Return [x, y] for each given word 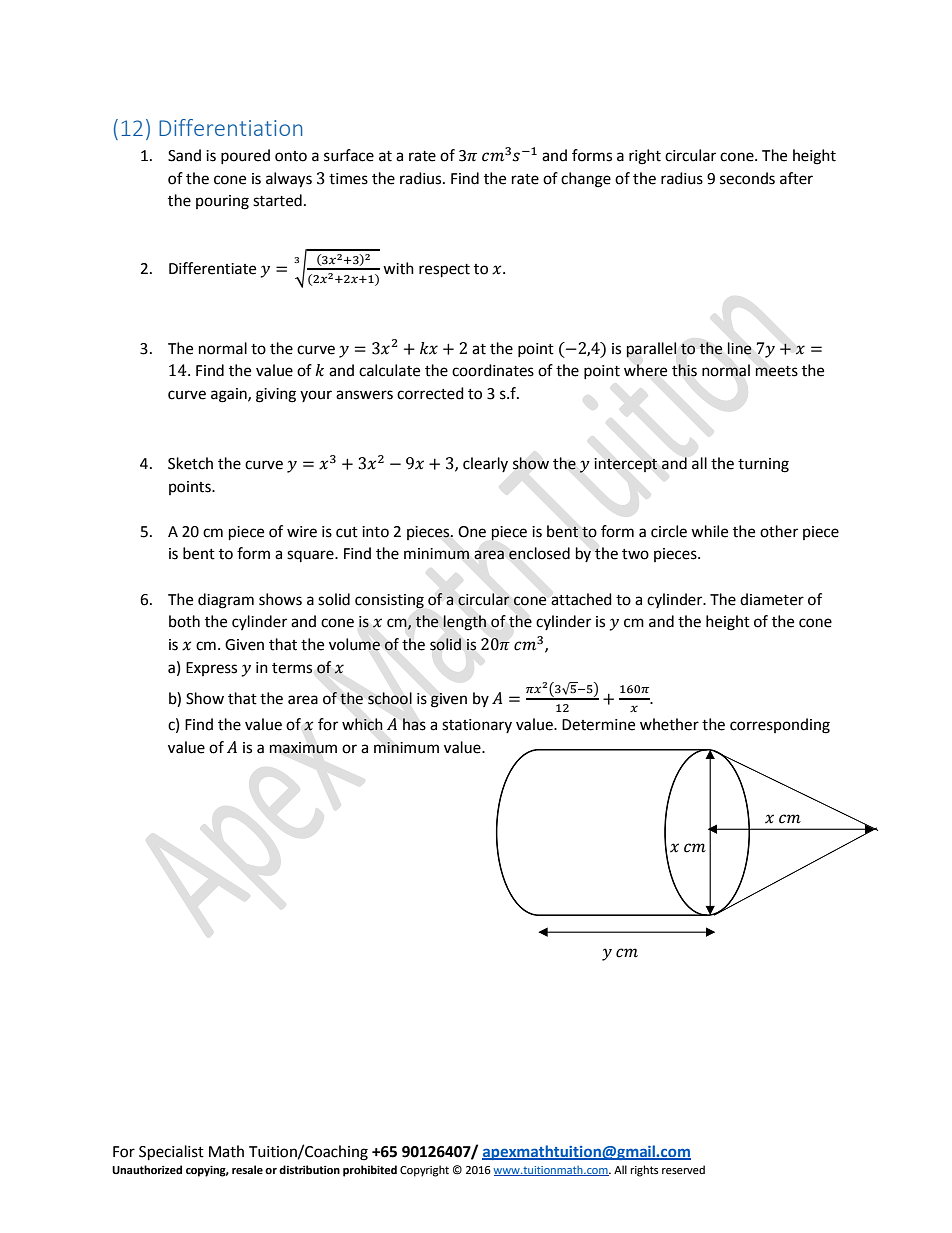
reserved [683, 1169]
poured [245, 156]
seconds [747, 178]
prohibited [370, 1171]
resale [247, 1170]
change [586, 180]
